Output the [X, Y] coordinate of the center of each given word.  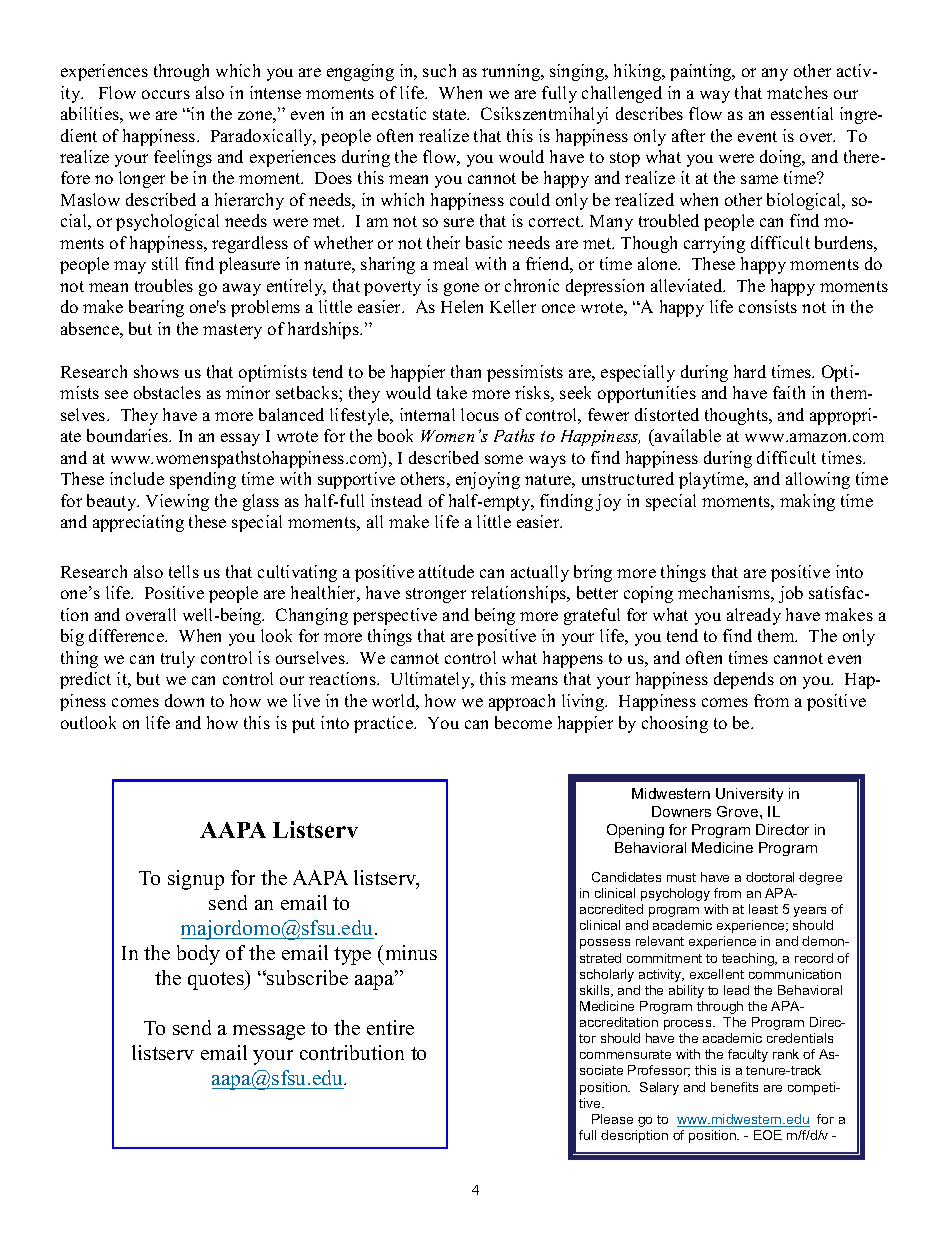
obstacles [167, 392]
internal [427, 414]
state [451, 114]
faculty [748, 1055]
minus [411, 952]
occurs [166, 94]
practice [384, 724]
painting [702, 72]
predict [85, 680]
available [687, 437]
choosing [675, 724]
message [269, 1032]
